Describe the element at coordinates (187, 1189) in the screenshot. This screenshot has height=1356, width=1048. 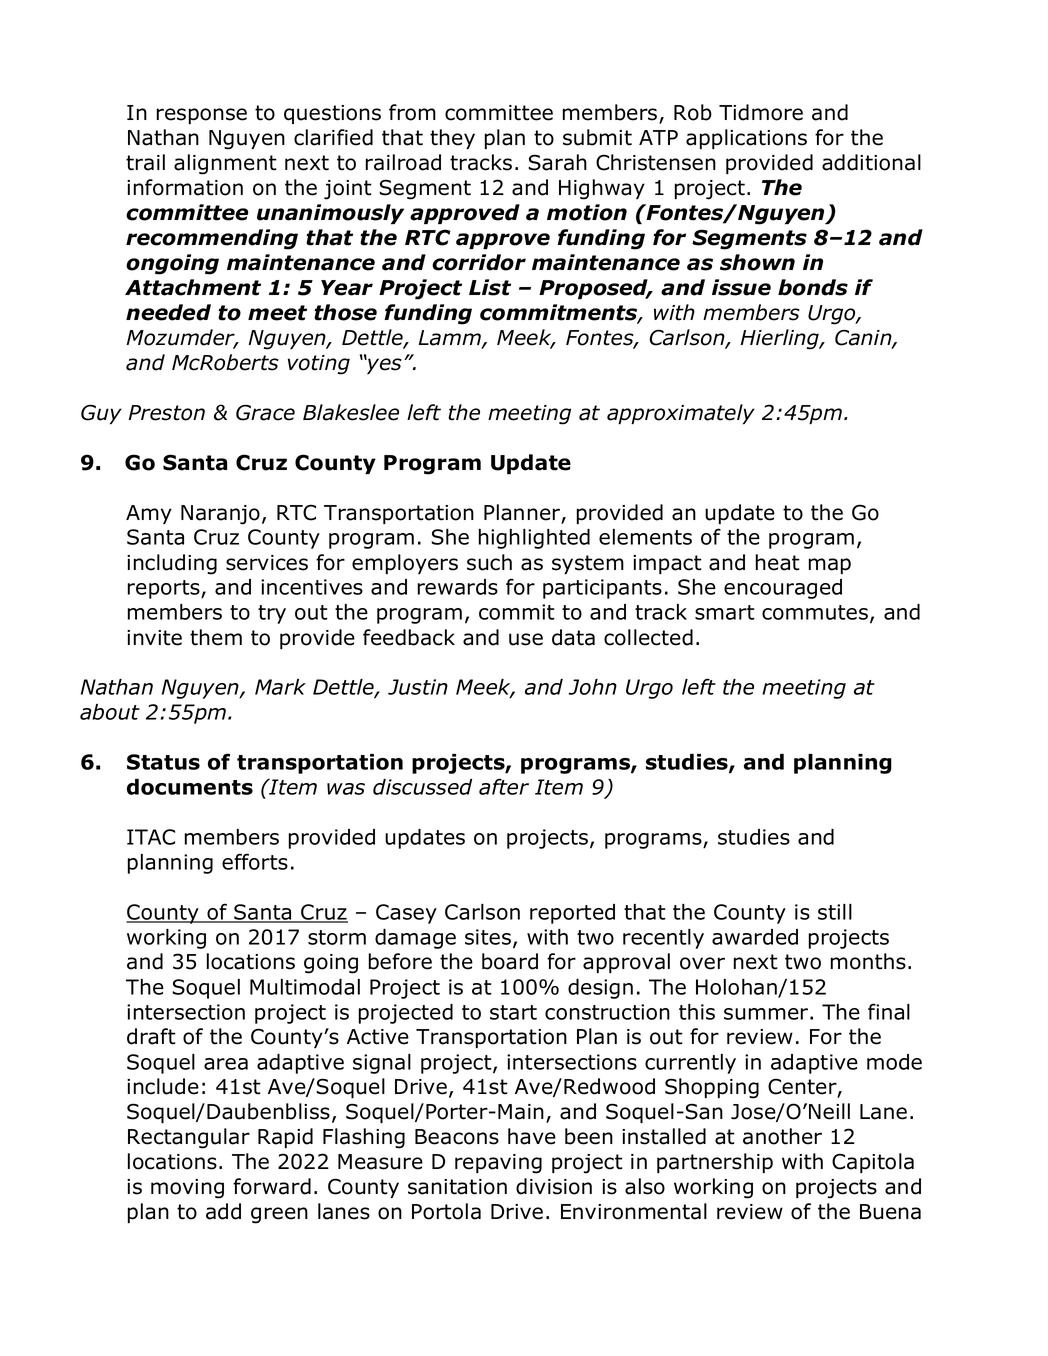
I see `moving` at that location.
